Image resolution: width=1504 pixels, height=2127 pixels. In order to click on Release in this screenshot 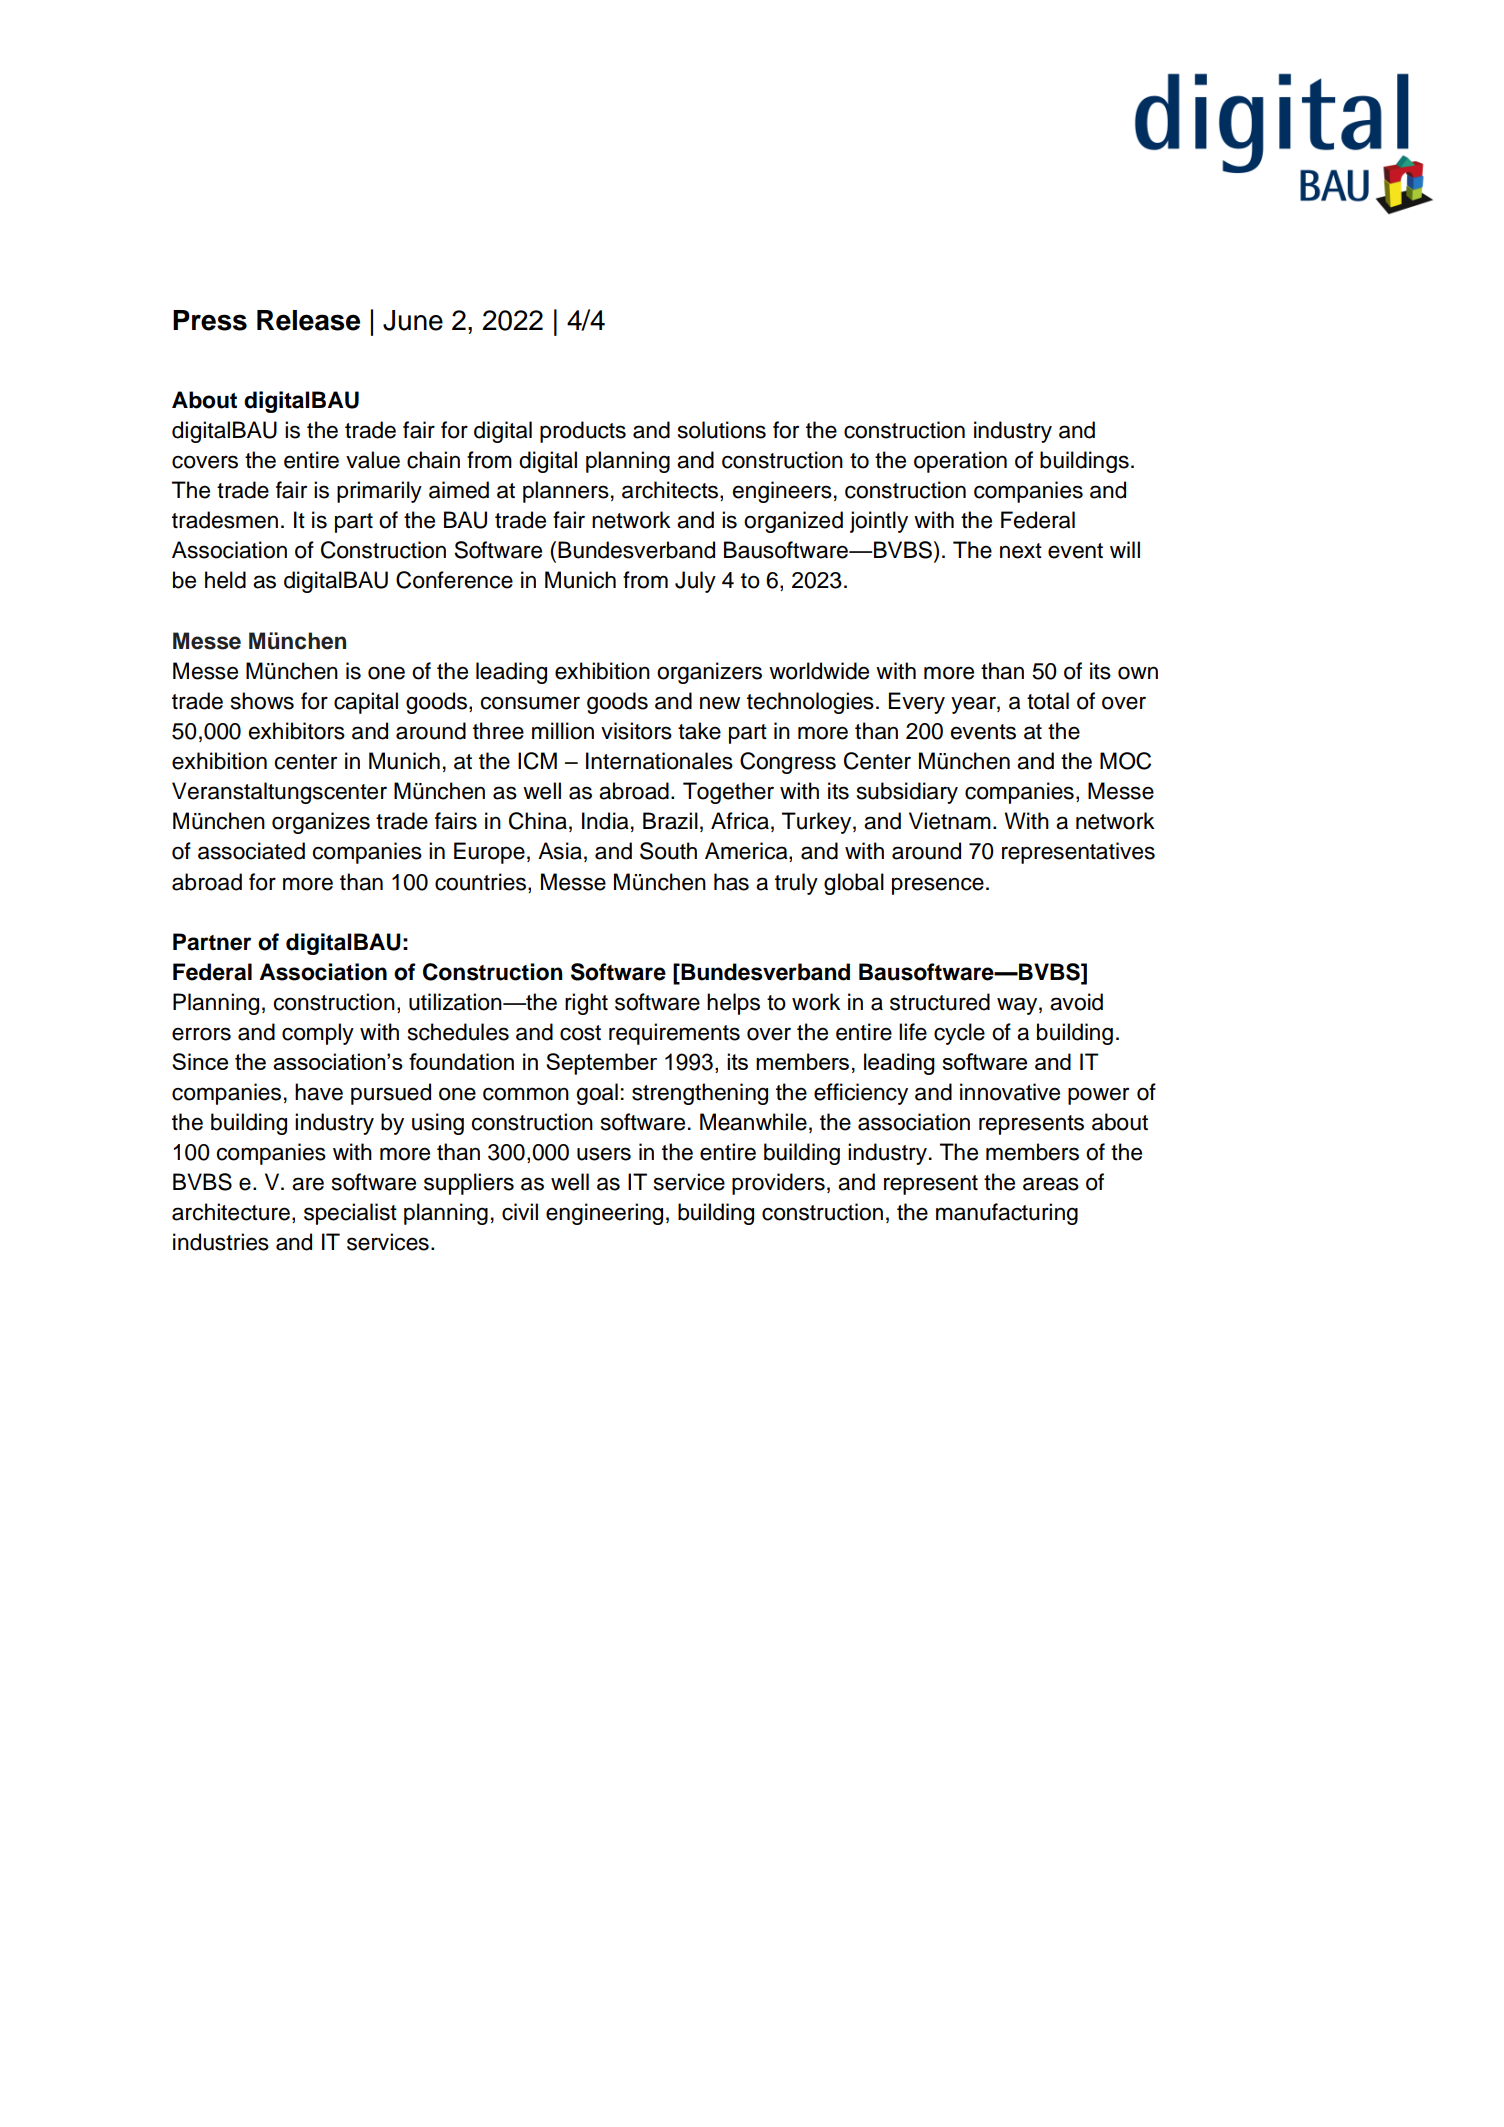, I will do `click(308, 320)`.
